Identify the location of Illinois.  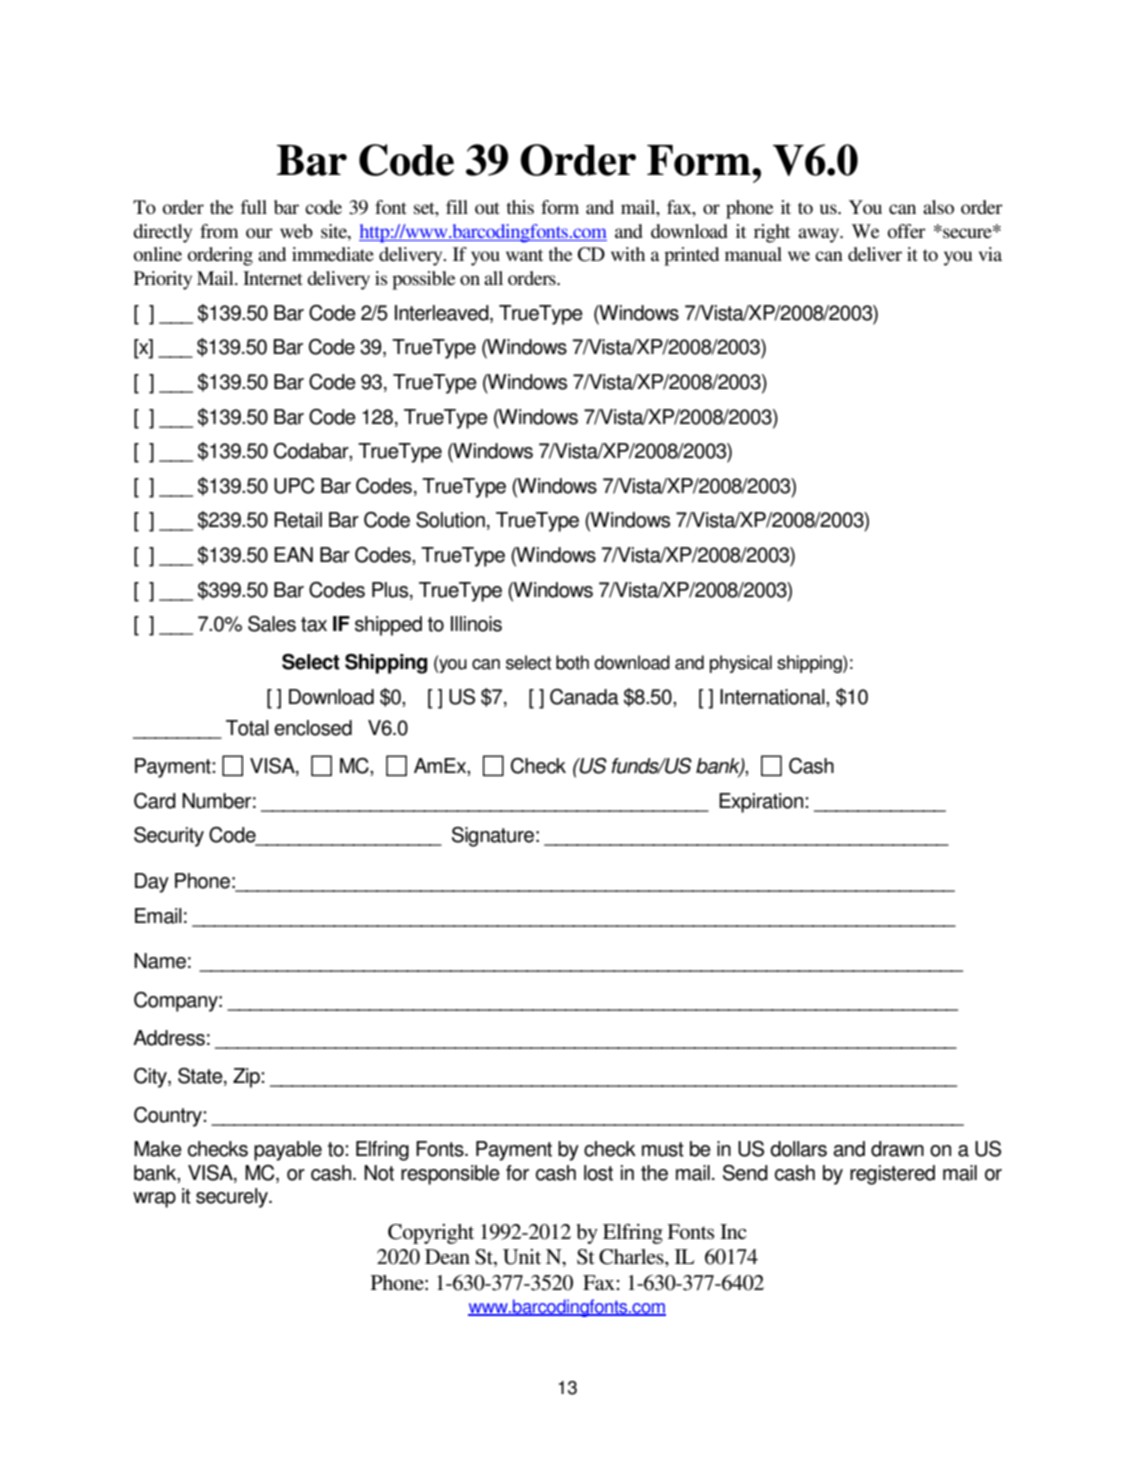
(476, 624).
